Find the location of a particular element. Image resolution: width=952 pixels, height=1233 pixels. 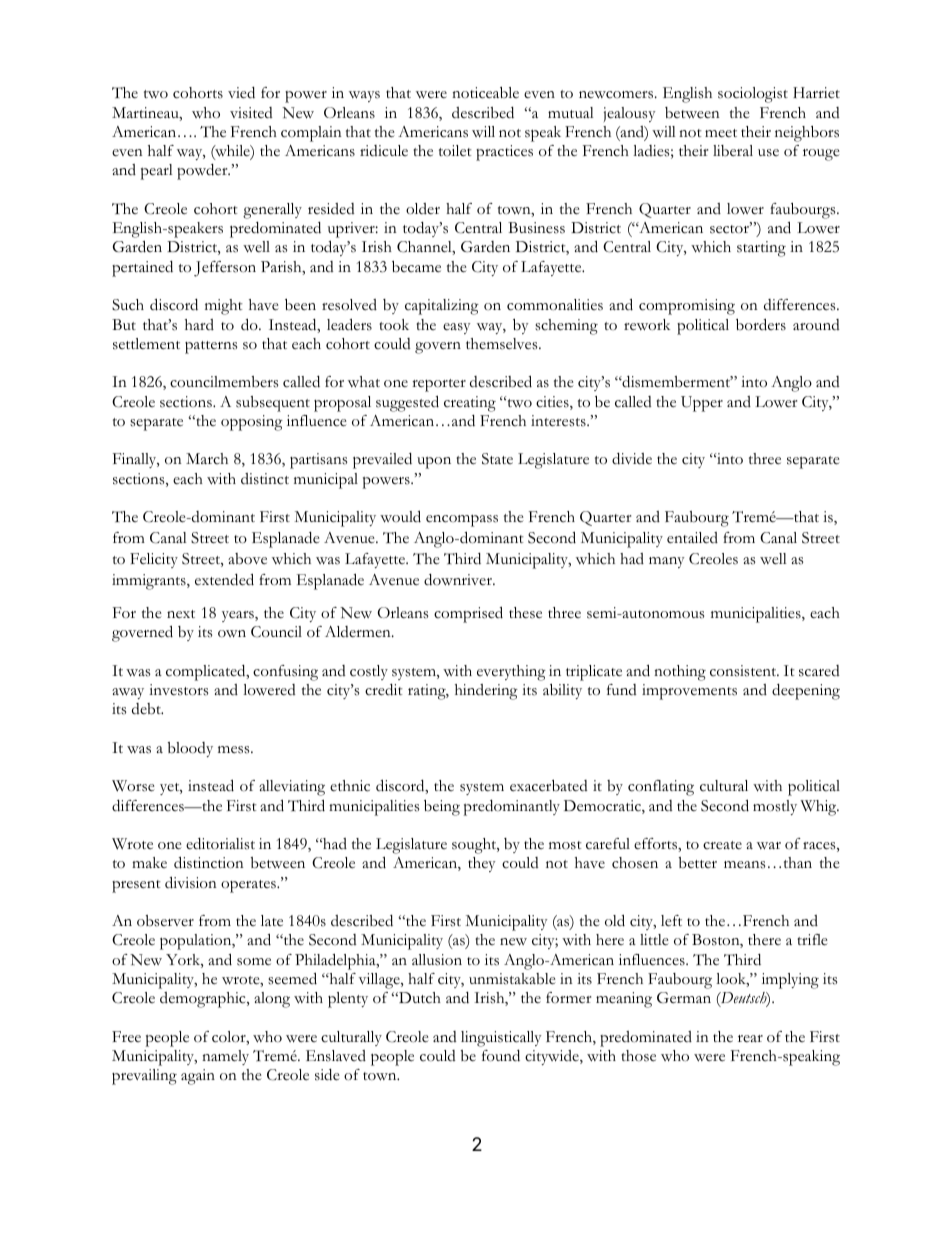

noticeable is located at coordinates (485, 93).
